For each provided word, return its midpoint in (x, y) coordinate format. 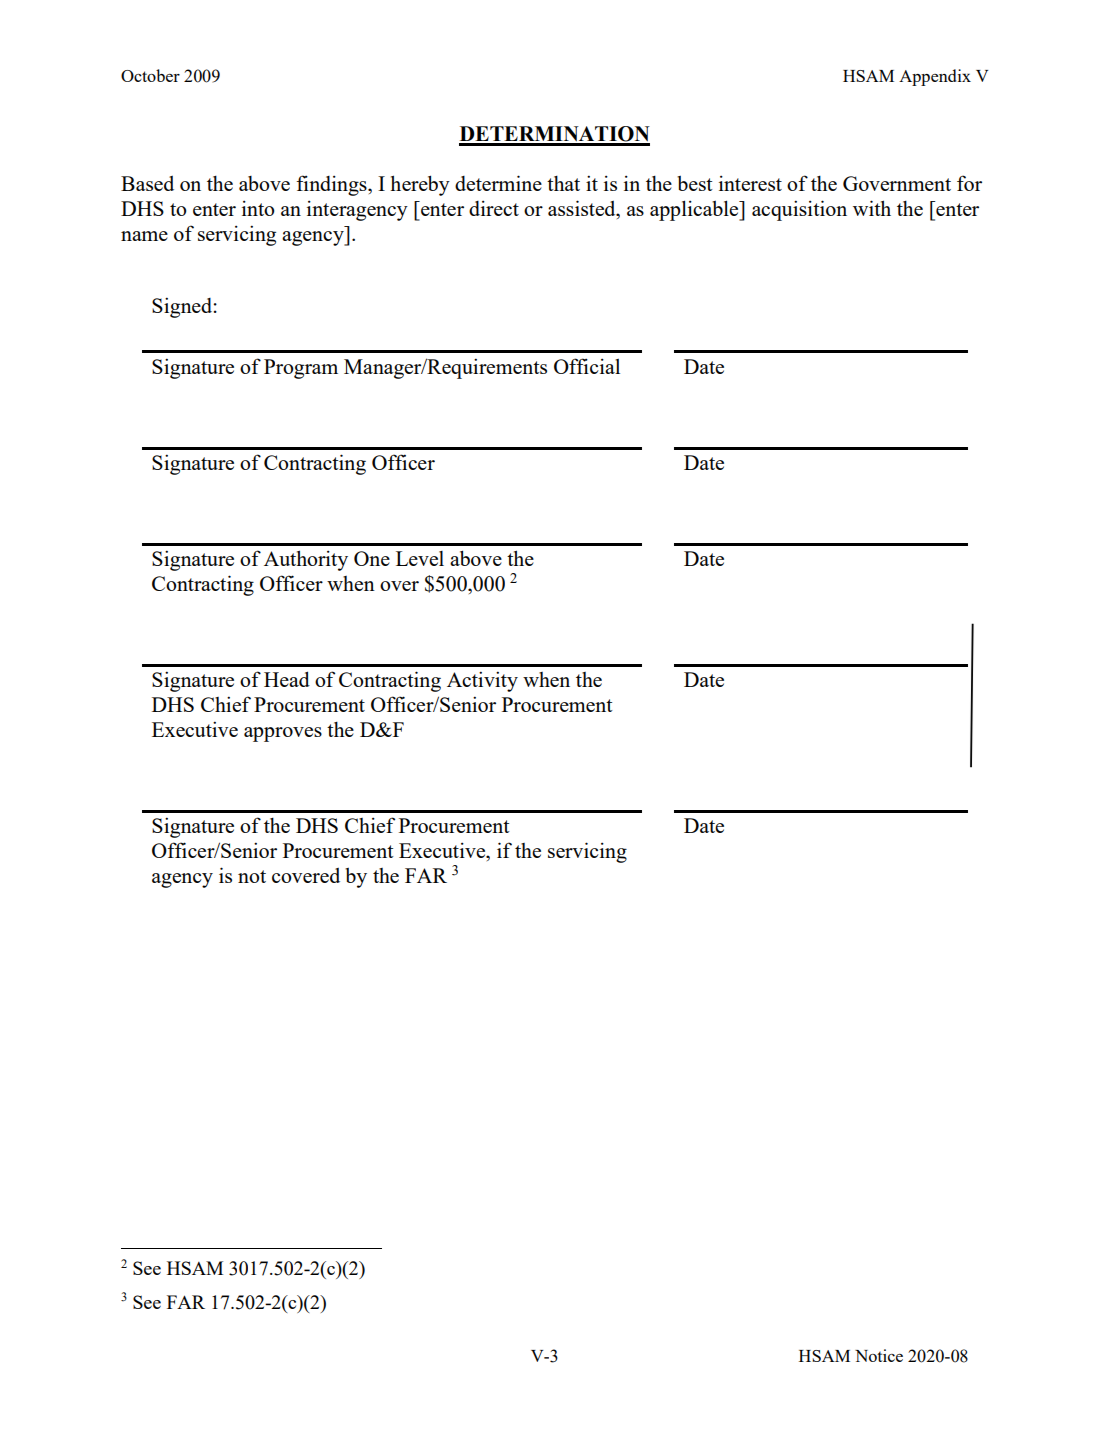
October (150, 75)
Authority (306, 560)
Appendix (935, 77)
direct (494, 208)
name (144, 236)
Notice (879, 1355)
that (563, 183)
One (372, 558)
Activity (482, 681)
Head (287, 679)
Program (301, 369)
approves (283, 734)
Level (420, 558)
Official (587, 366)
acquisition (799, 210)
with (872, 208)
